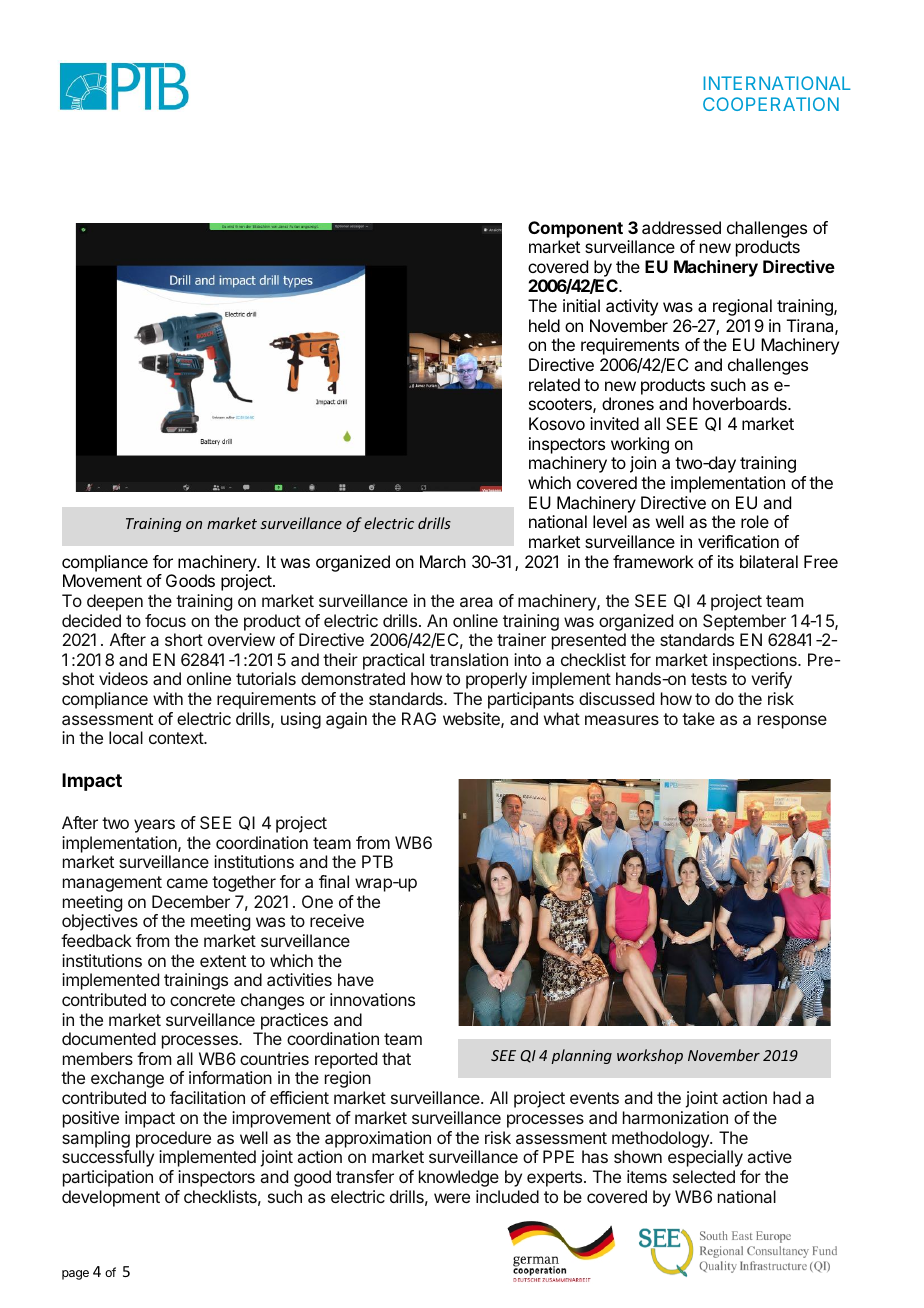 The image size is (924, 1308). I want to click on COOPERATION, so click(771, 104).
